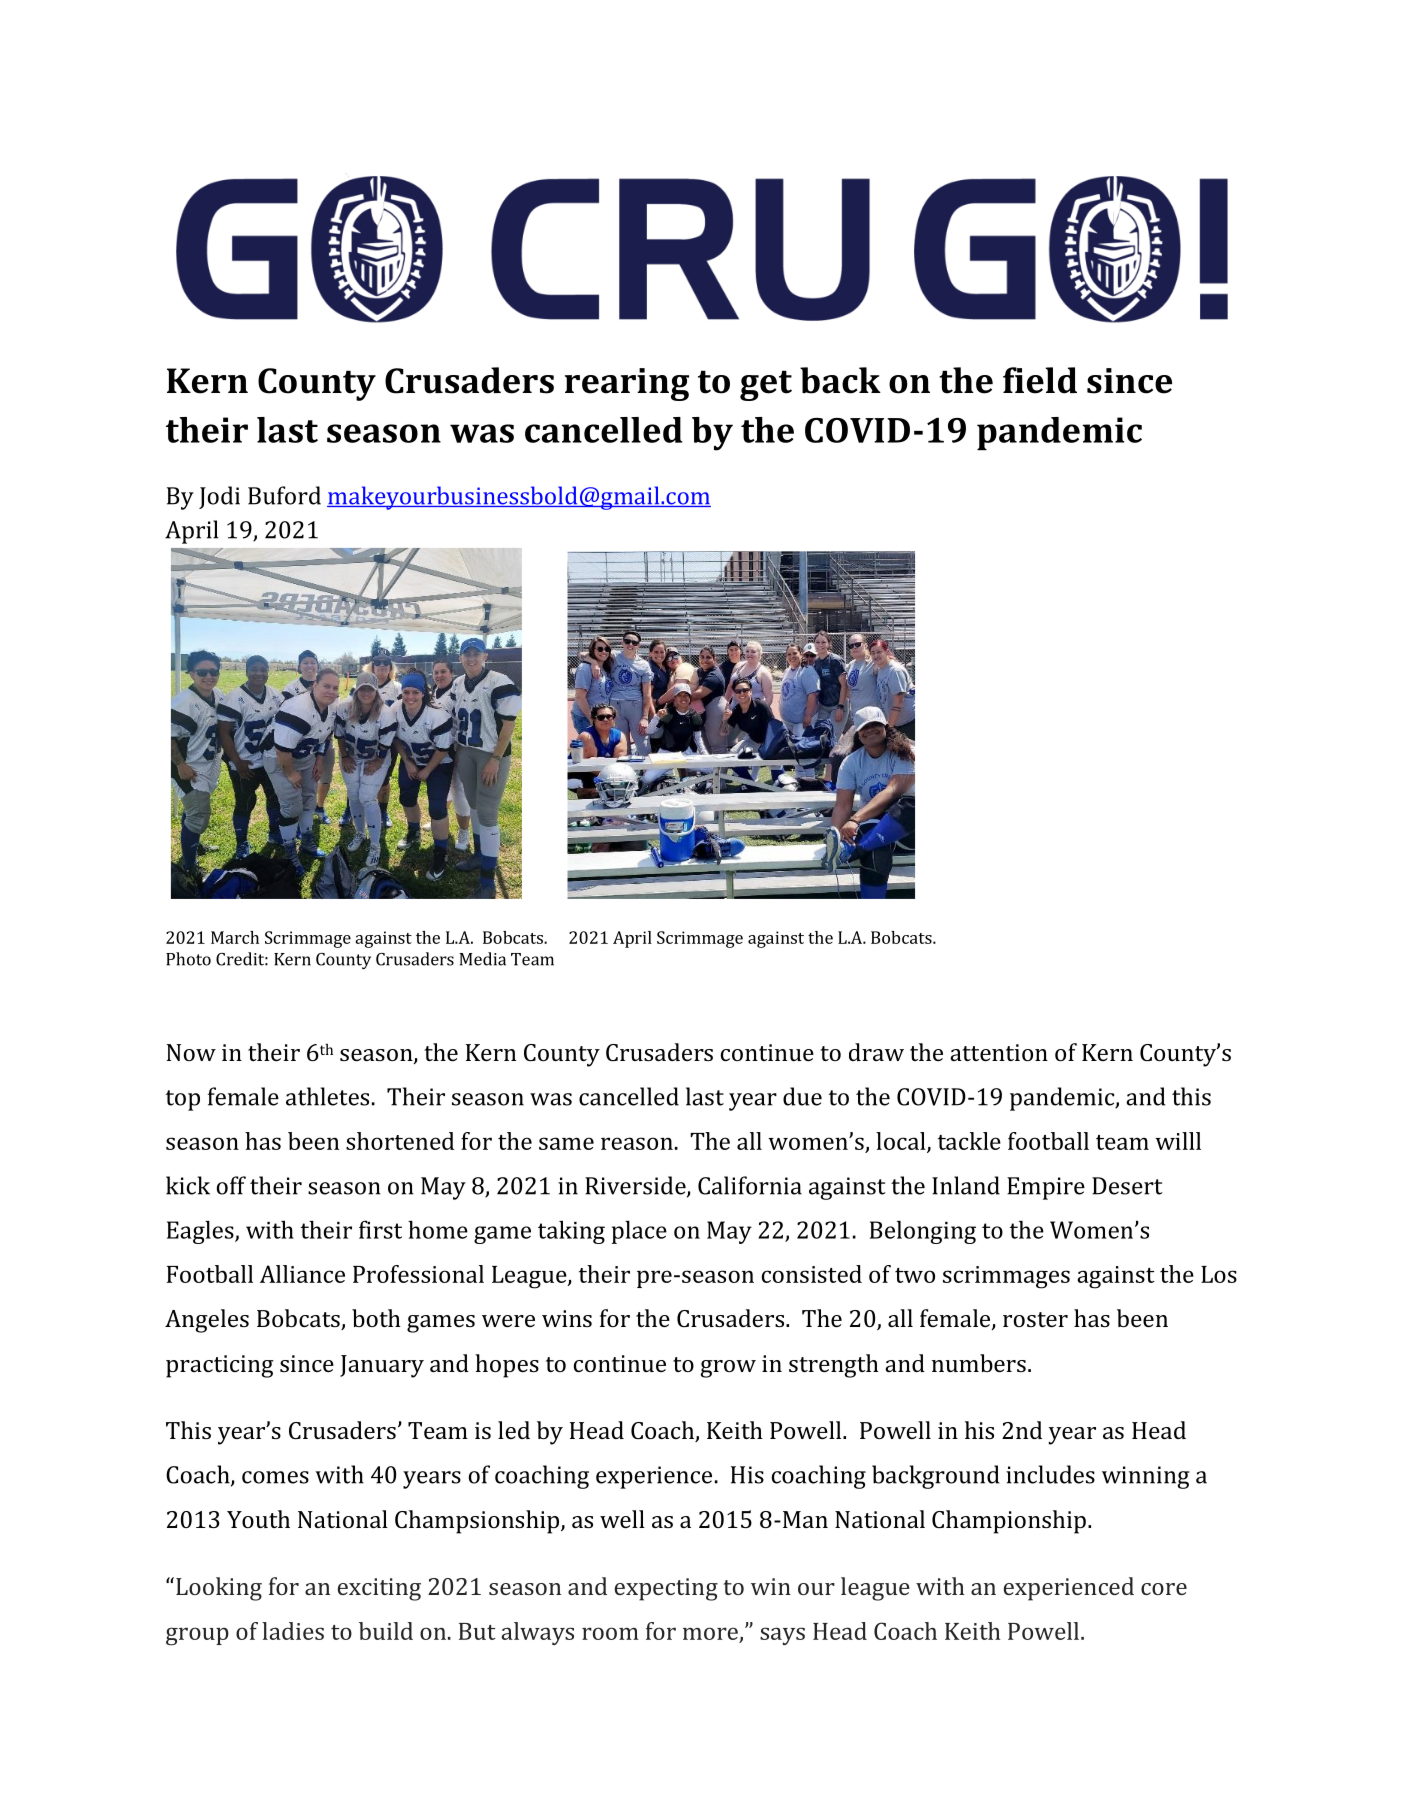  What do you see at coordinates (999, 1052) in the image?
I see `attention` at bounding box center [999, 1052].
